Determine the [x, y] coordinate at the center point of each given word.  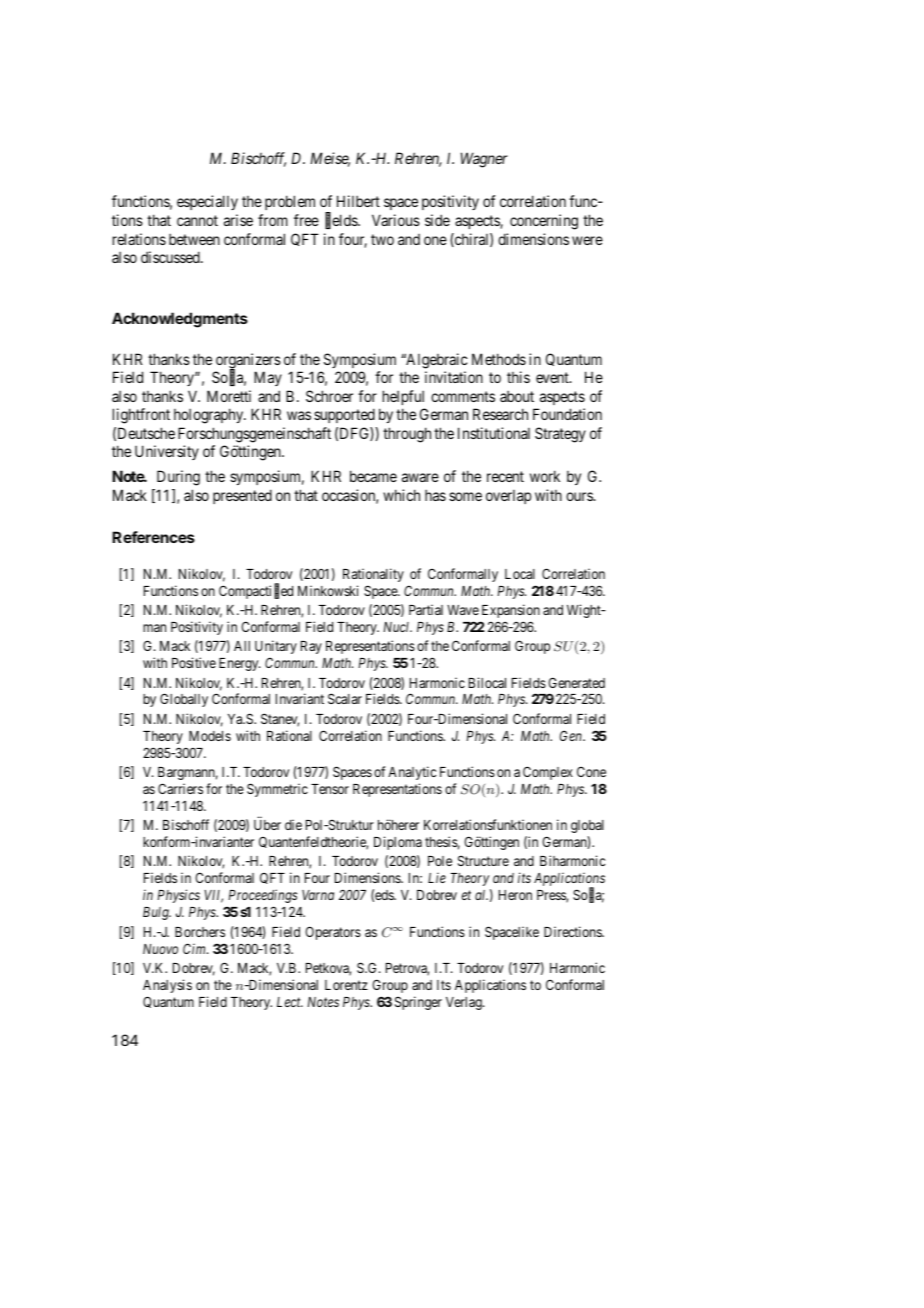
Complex [548, 773]
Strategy [560, 435]
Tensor [330, 789]
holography [210, 416]
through [407, 435]
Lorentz [346, 985]
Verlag [465, 1003]
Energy [240, 664]
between [194, 239]
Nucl [397, 627]
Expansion [511, 611]
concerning [544, 222]
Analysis [167, 986]
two [382, 239]
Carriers [180, 788]
